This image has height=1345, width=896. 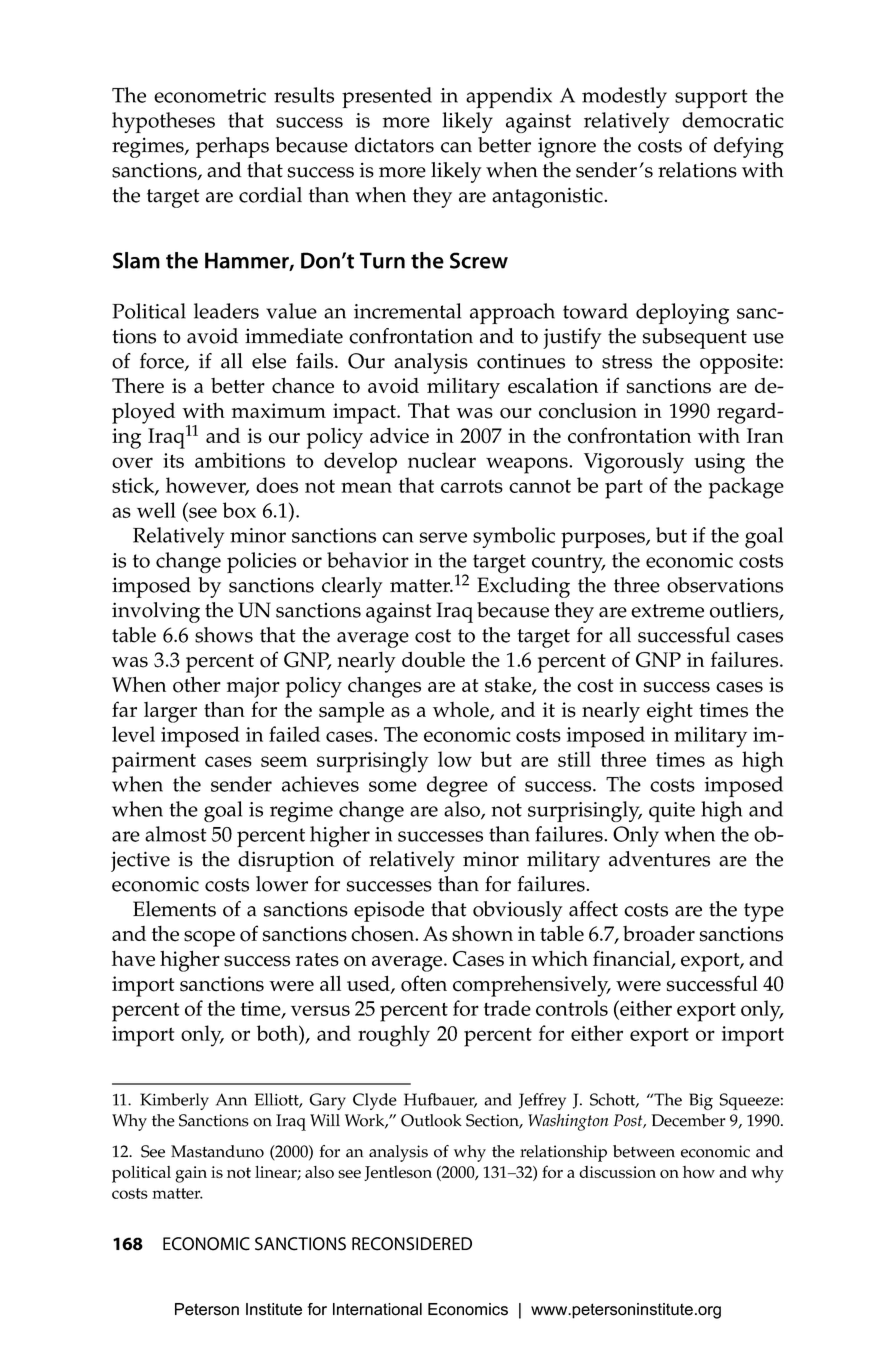 What do you see at coordinates (239, 510) in the image?
I see `box` at bounding box center [239, 510].
